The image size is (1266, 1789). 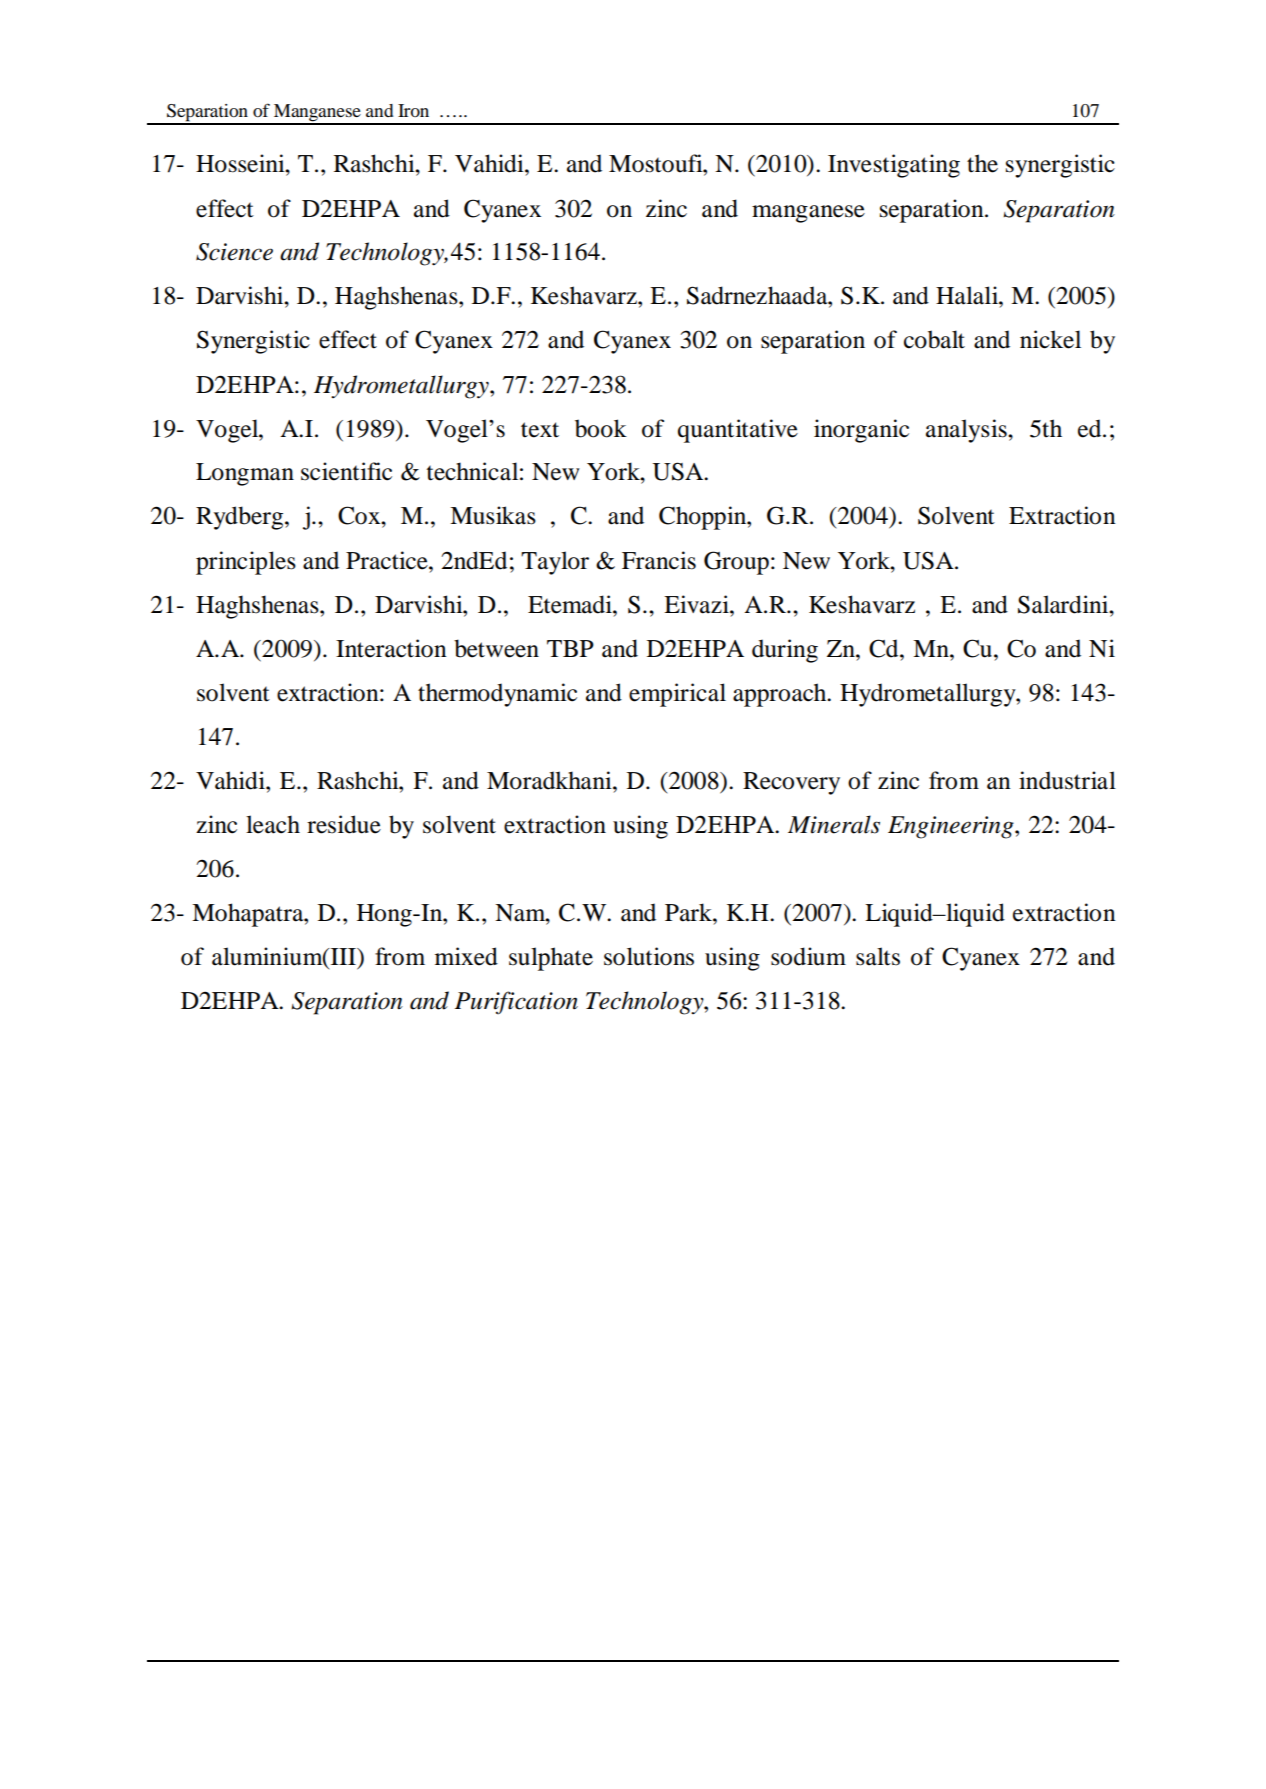 What do you see at coordinates (388, 560) in the screenshot?
I see `Practice` at bounding box center [388, 560].
